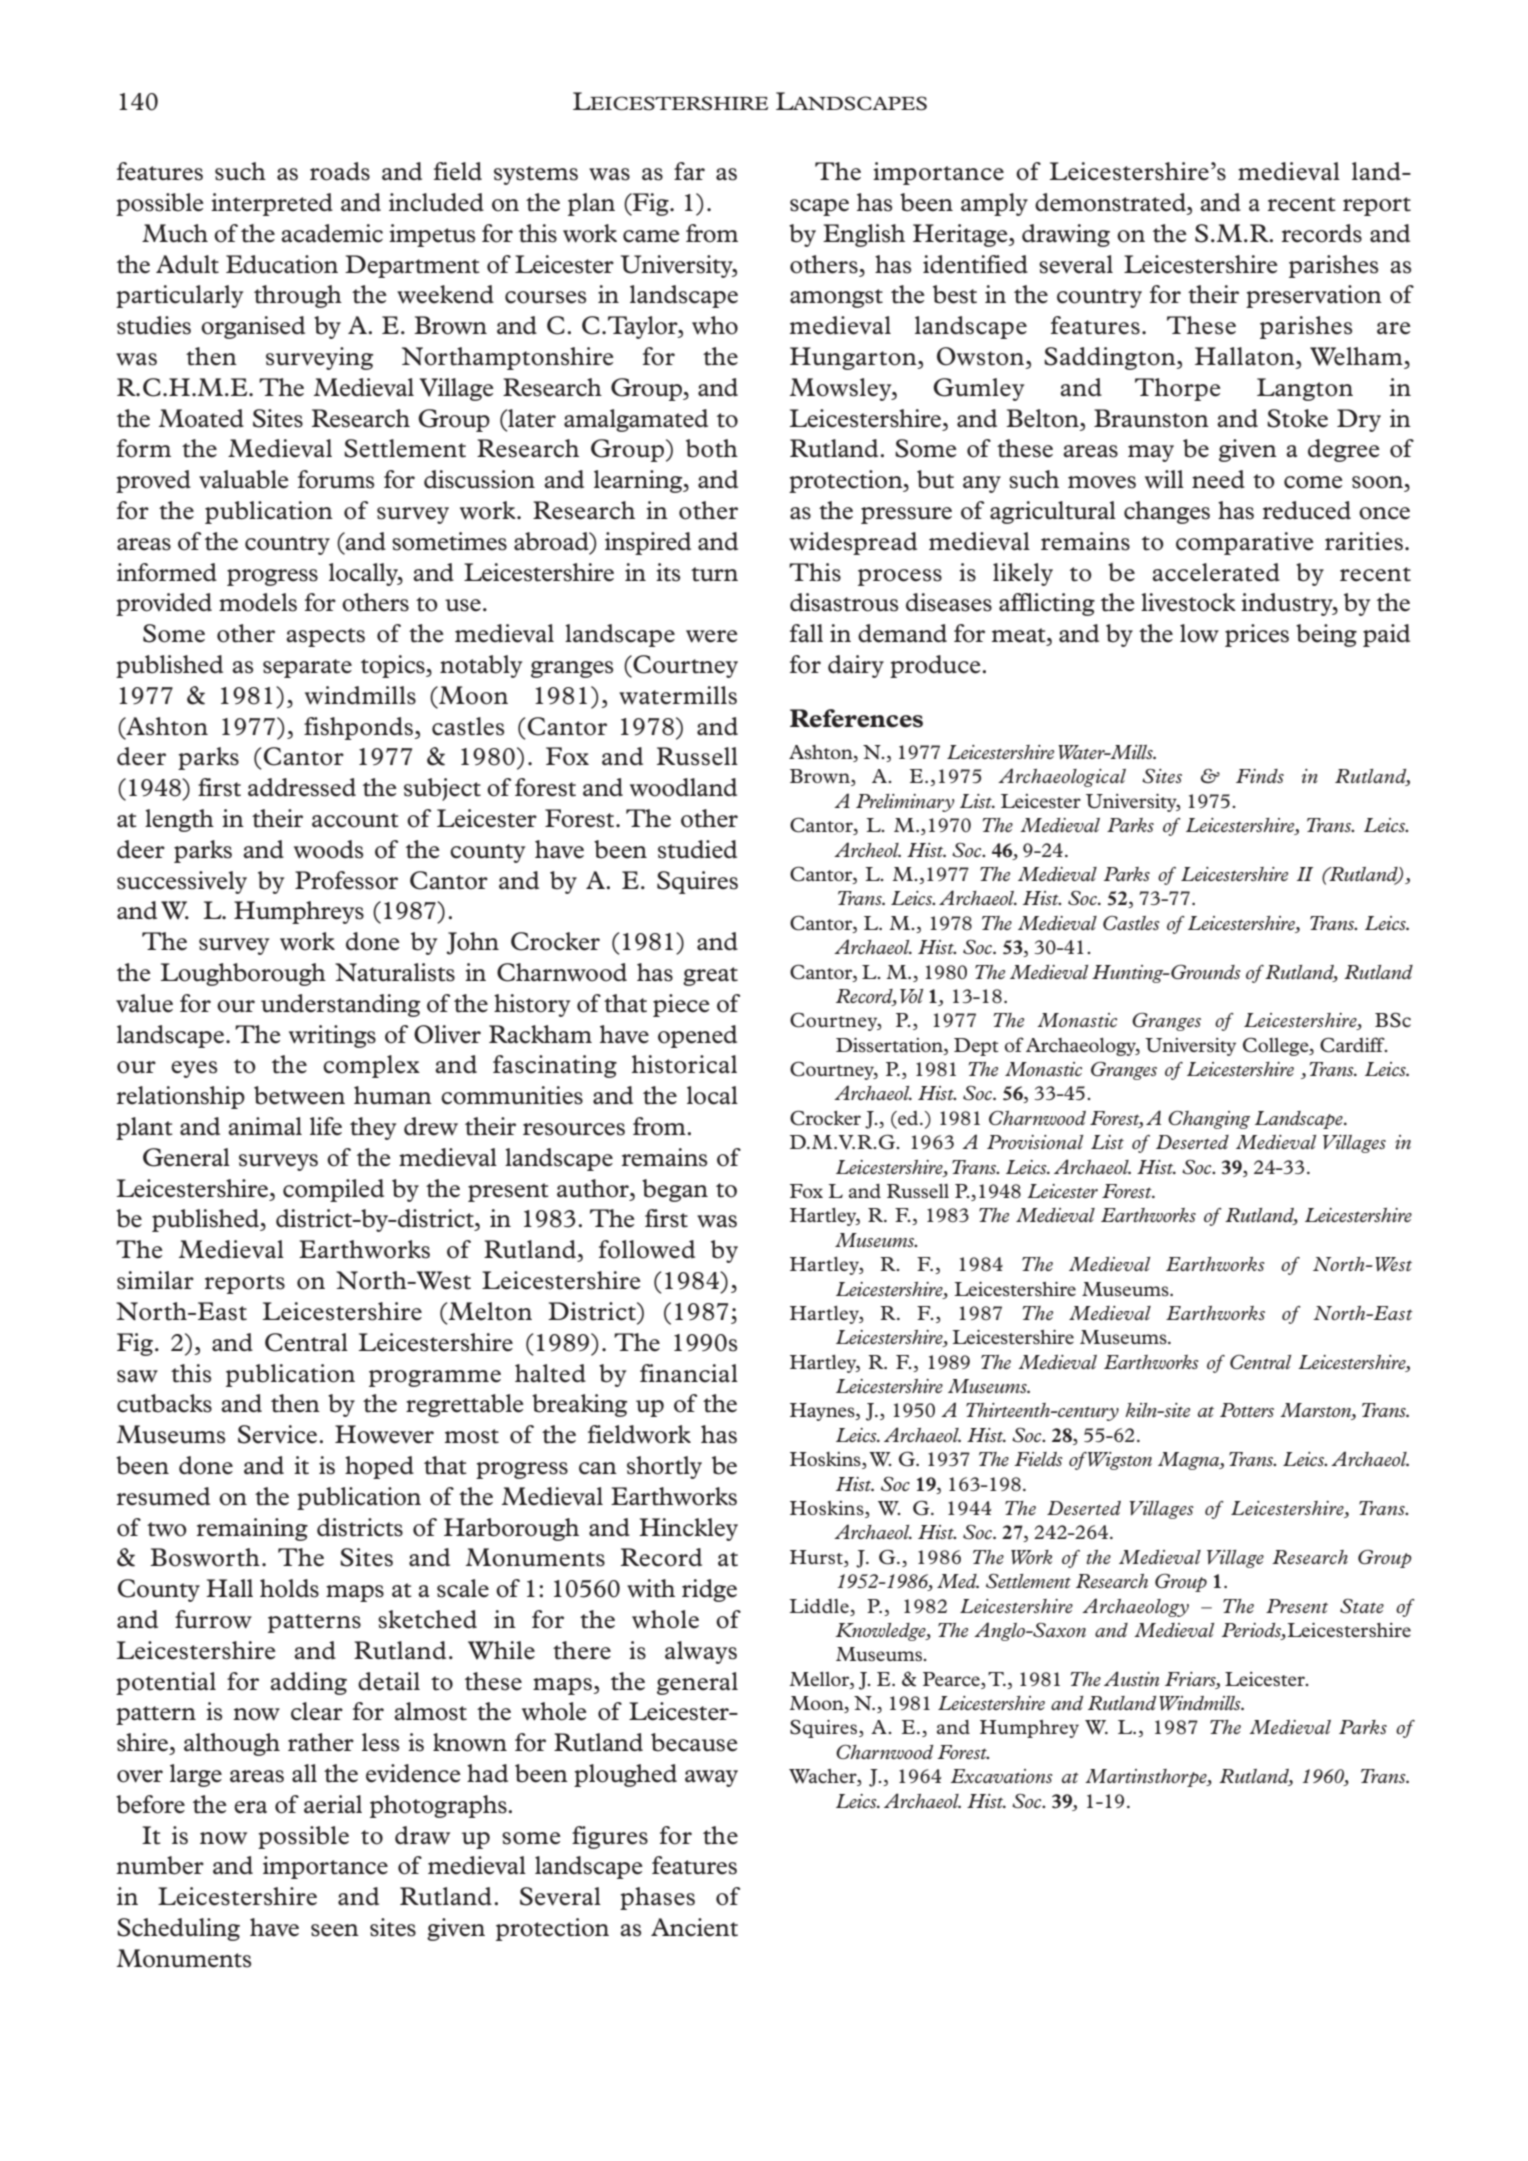  What do you see at coordinates (1362, 1605) in the page?
I see `State` at bounding box center [1362, 1605].
